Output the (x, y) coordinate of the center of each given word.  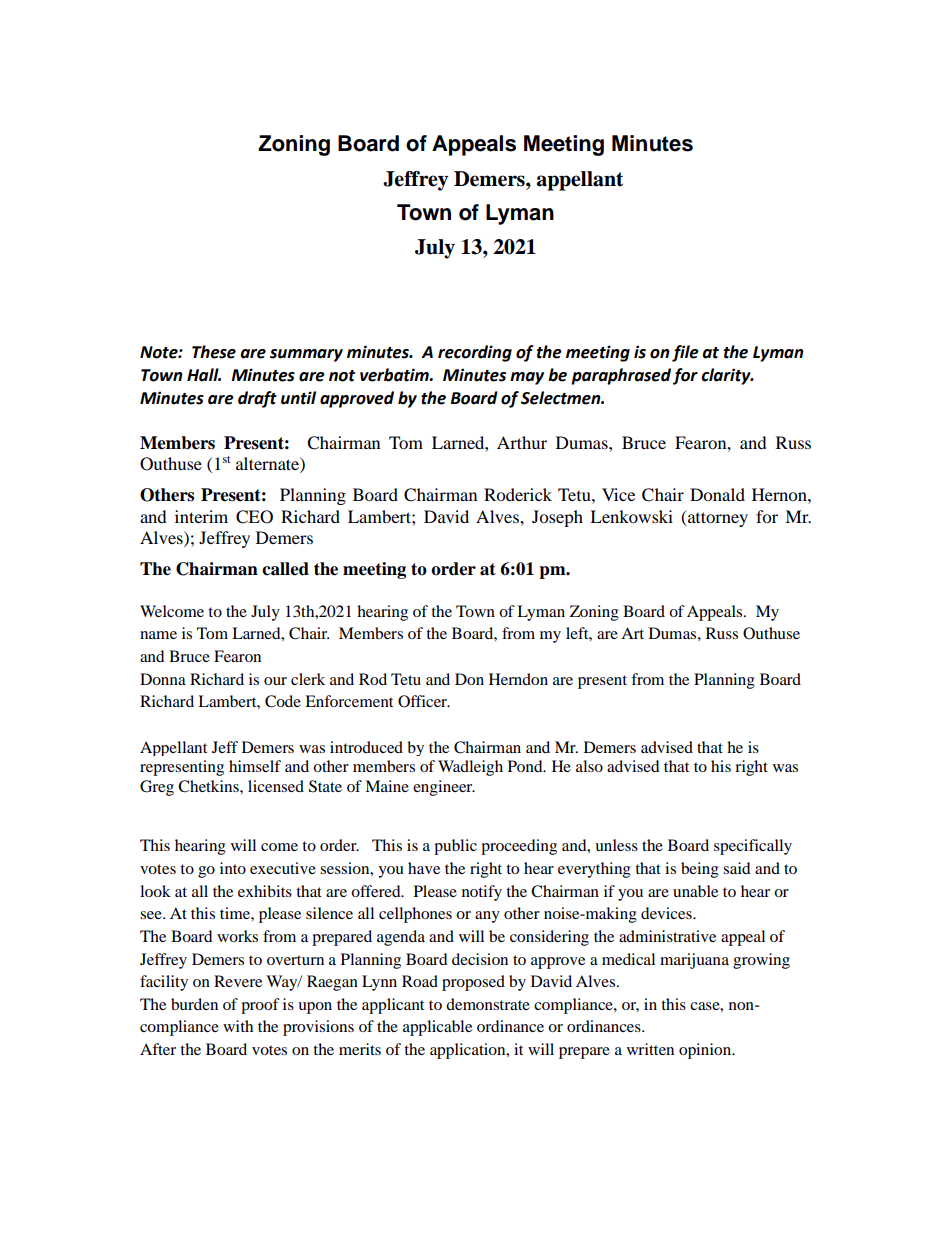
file (685, 353)
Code (283, 701)
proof (260, 1006)
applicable (437, 1028)
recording (475, 353)
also (589, 766)
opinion (706, 1051)
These (214, 352)
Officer (424, 701)
